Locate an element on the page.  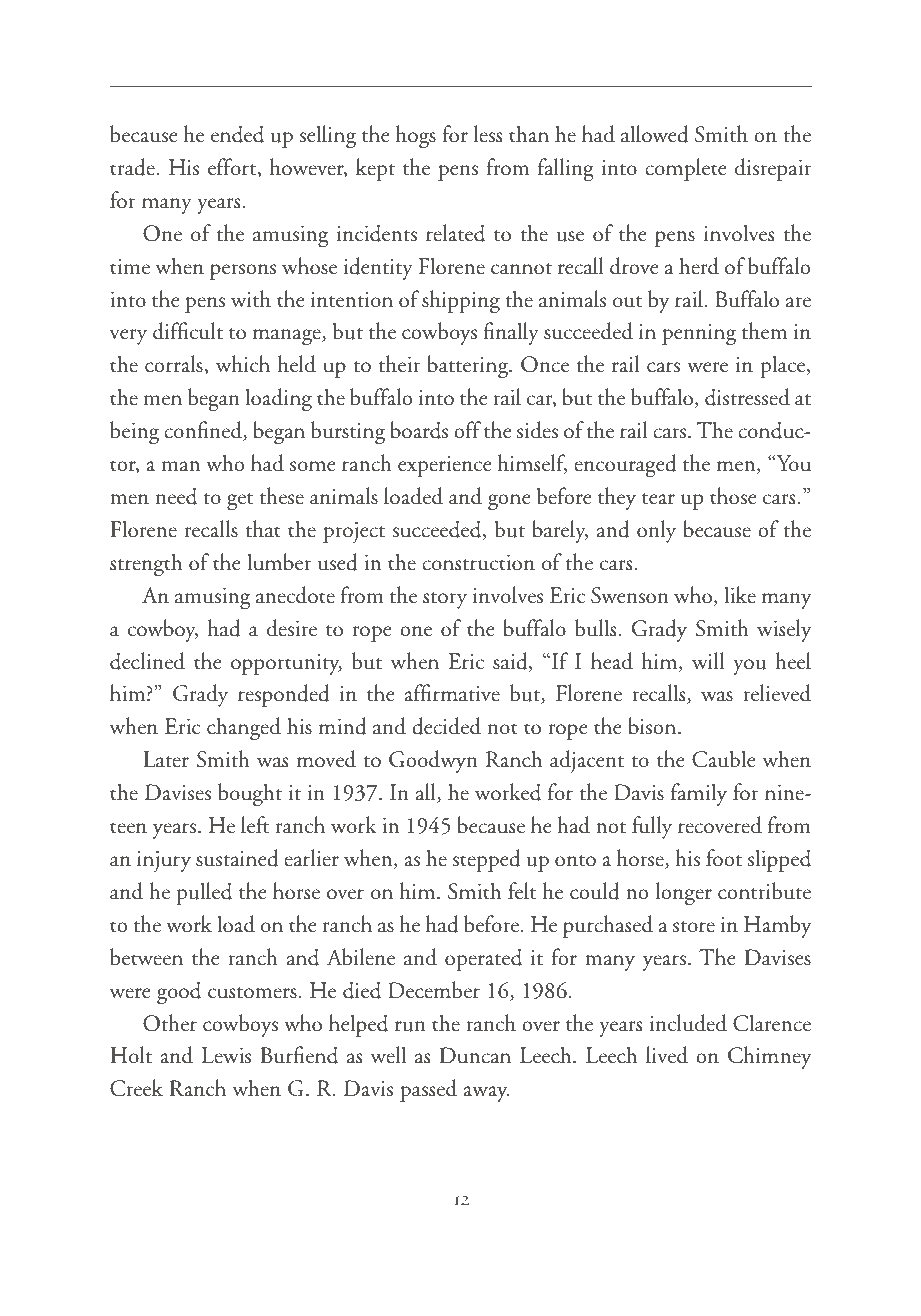
complete is located at coordinates (686, 169).
